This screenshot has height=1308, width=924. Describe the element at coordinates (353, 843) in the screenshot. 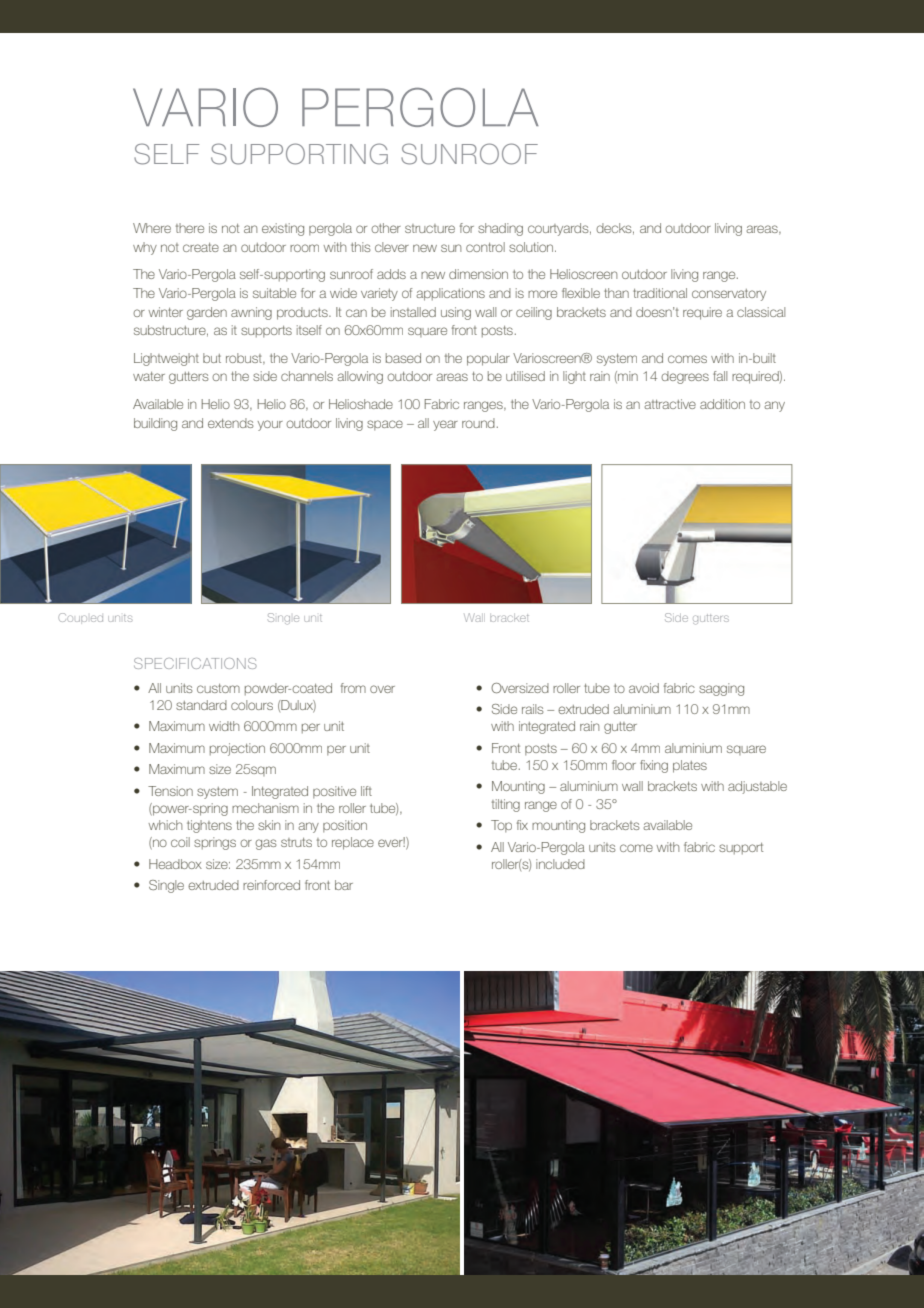

I see `replace` at that location.
